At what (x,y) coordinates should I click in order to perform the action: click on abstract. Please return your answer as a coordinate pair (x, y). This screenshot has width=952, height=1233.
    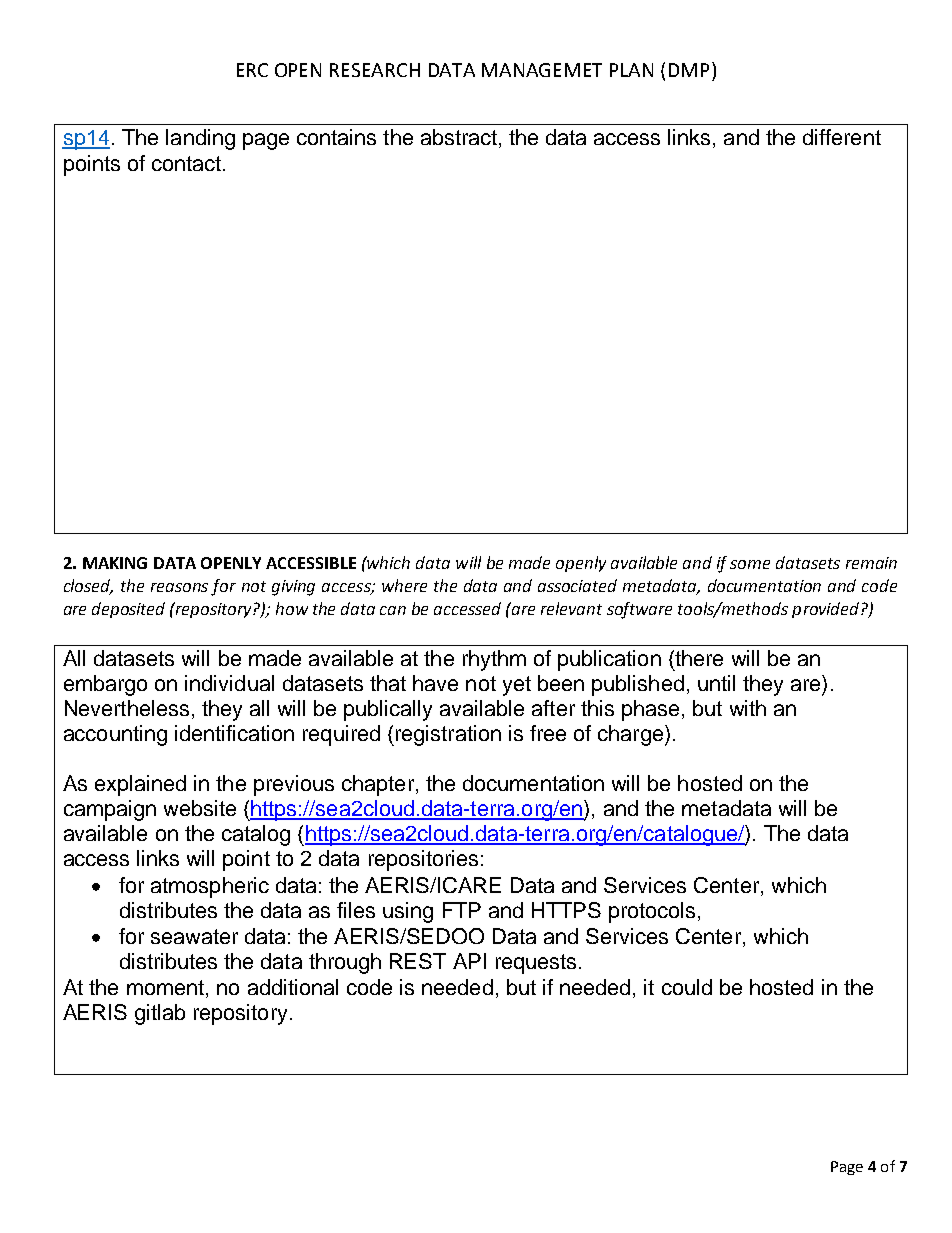
    Looking at the image, I should click on (459, 137).
